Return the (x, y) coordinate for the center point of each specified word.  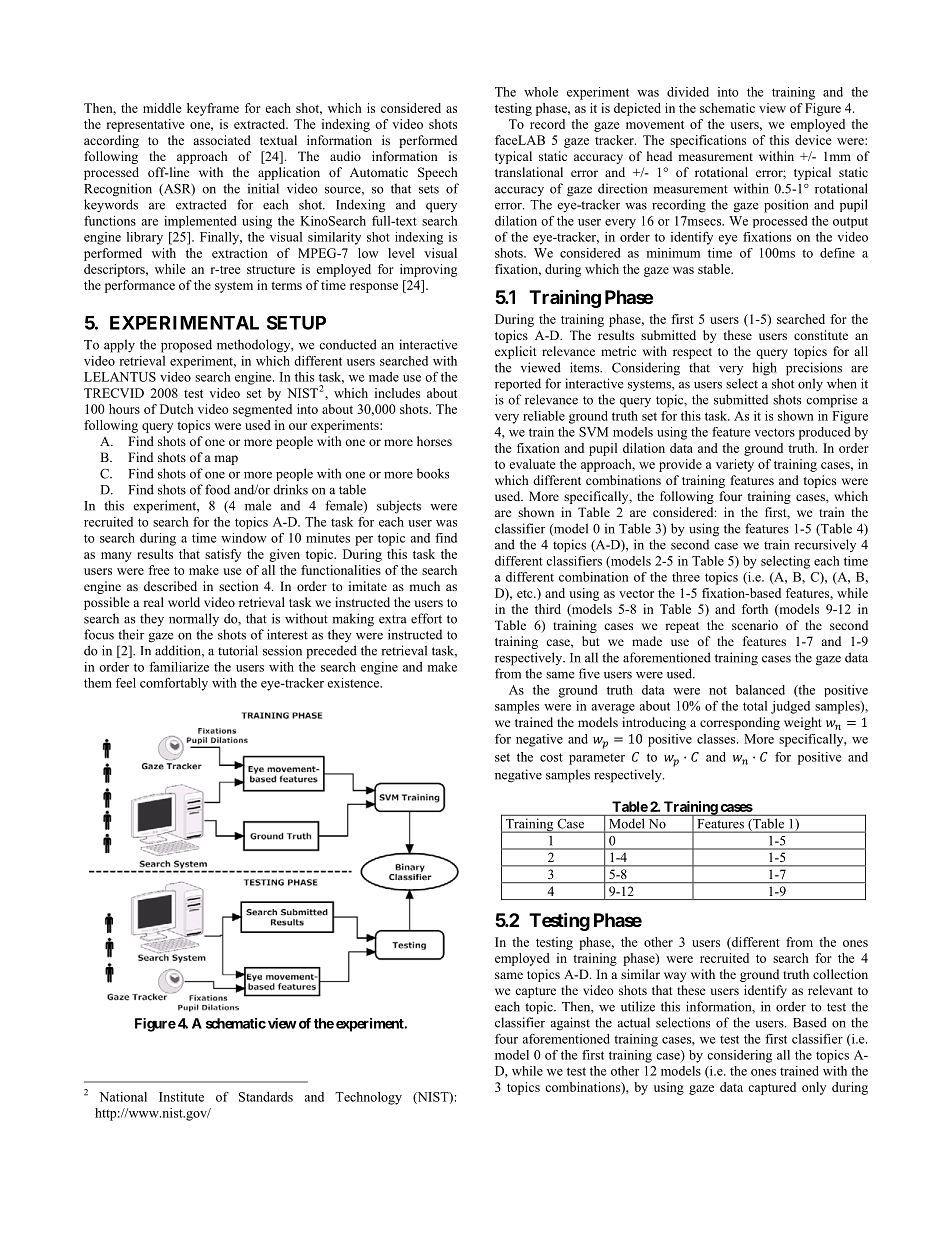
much (424, 586)
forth (755, 609)
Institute (181, 1097)
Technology (368, 1098)
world (184, 602)
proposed (186, 346)
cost (551, 757)
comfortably (174, 684)
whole (541, 92)
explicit (516, 352)
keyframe (213, 109)
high (764, 369)
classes (717, 739)
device (813, 140)
